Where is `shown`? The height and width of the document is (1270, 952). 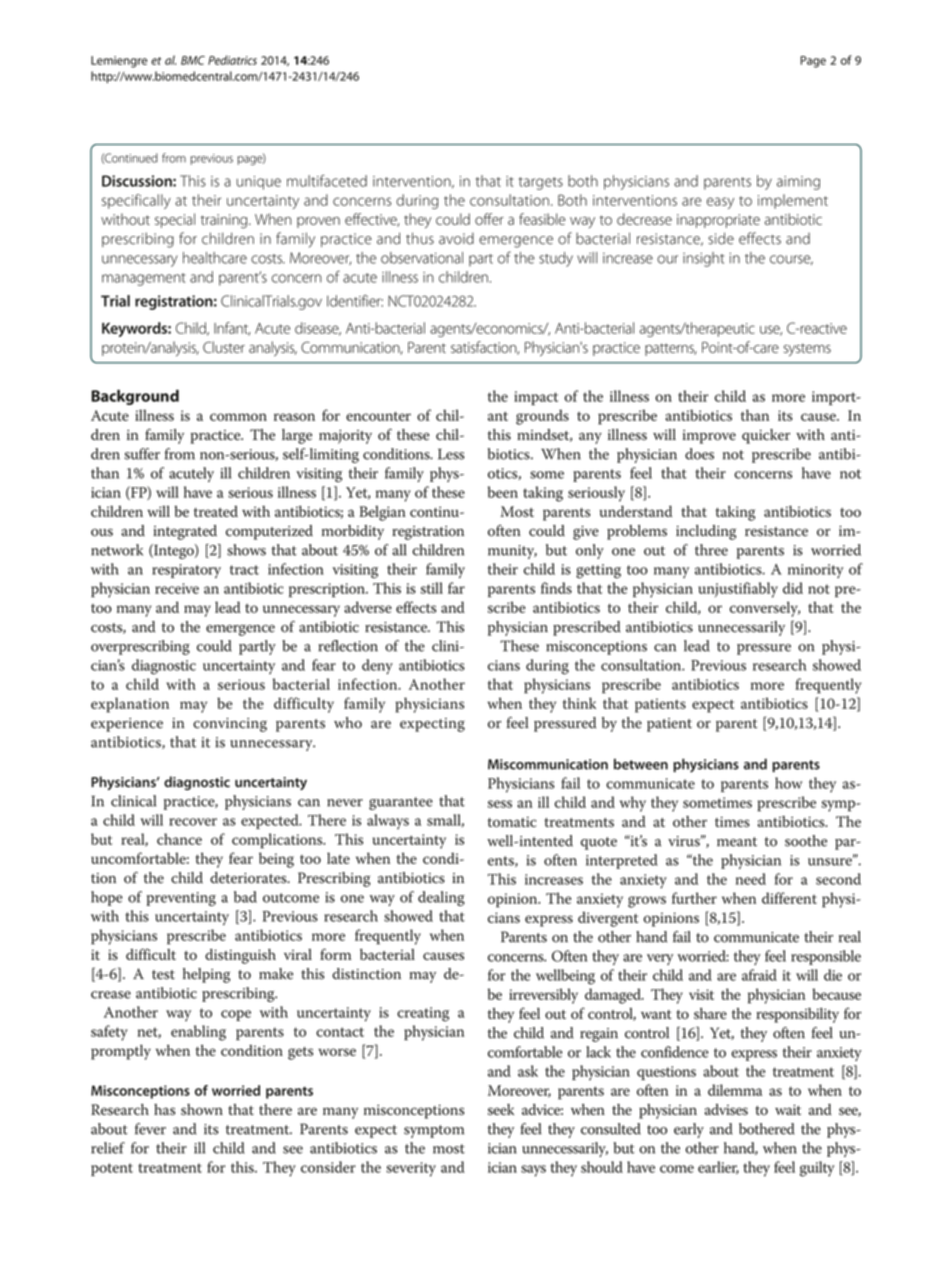 shown is located at coordinates (202, 1109).
